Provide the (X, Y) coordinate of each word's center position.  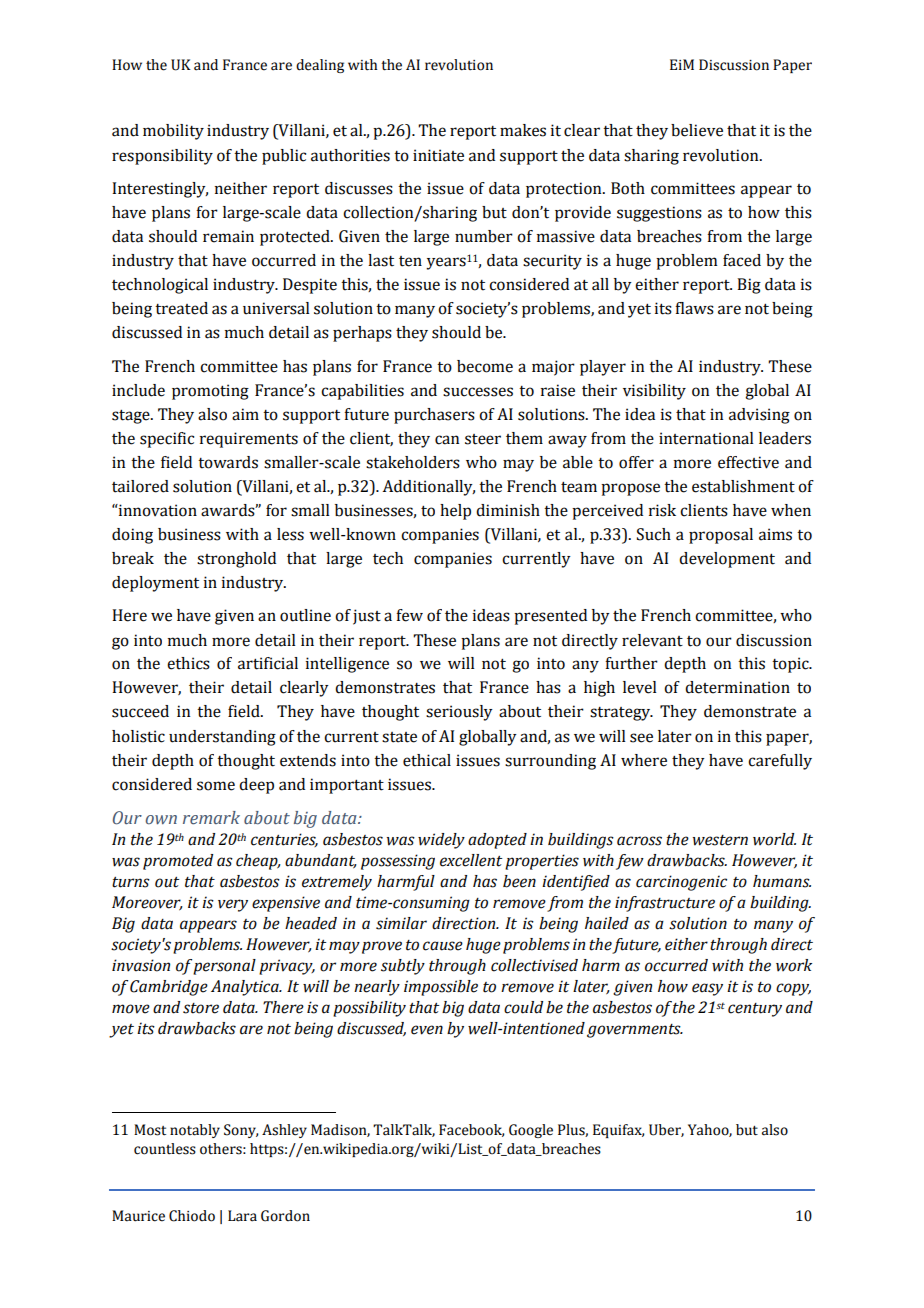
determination (737, 687)
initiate (438, 155)
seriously (459, 713)
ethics (188, 663)
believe (697, 130)
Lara (242, 1216)
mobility (173, 132)
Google (531, 1131)
